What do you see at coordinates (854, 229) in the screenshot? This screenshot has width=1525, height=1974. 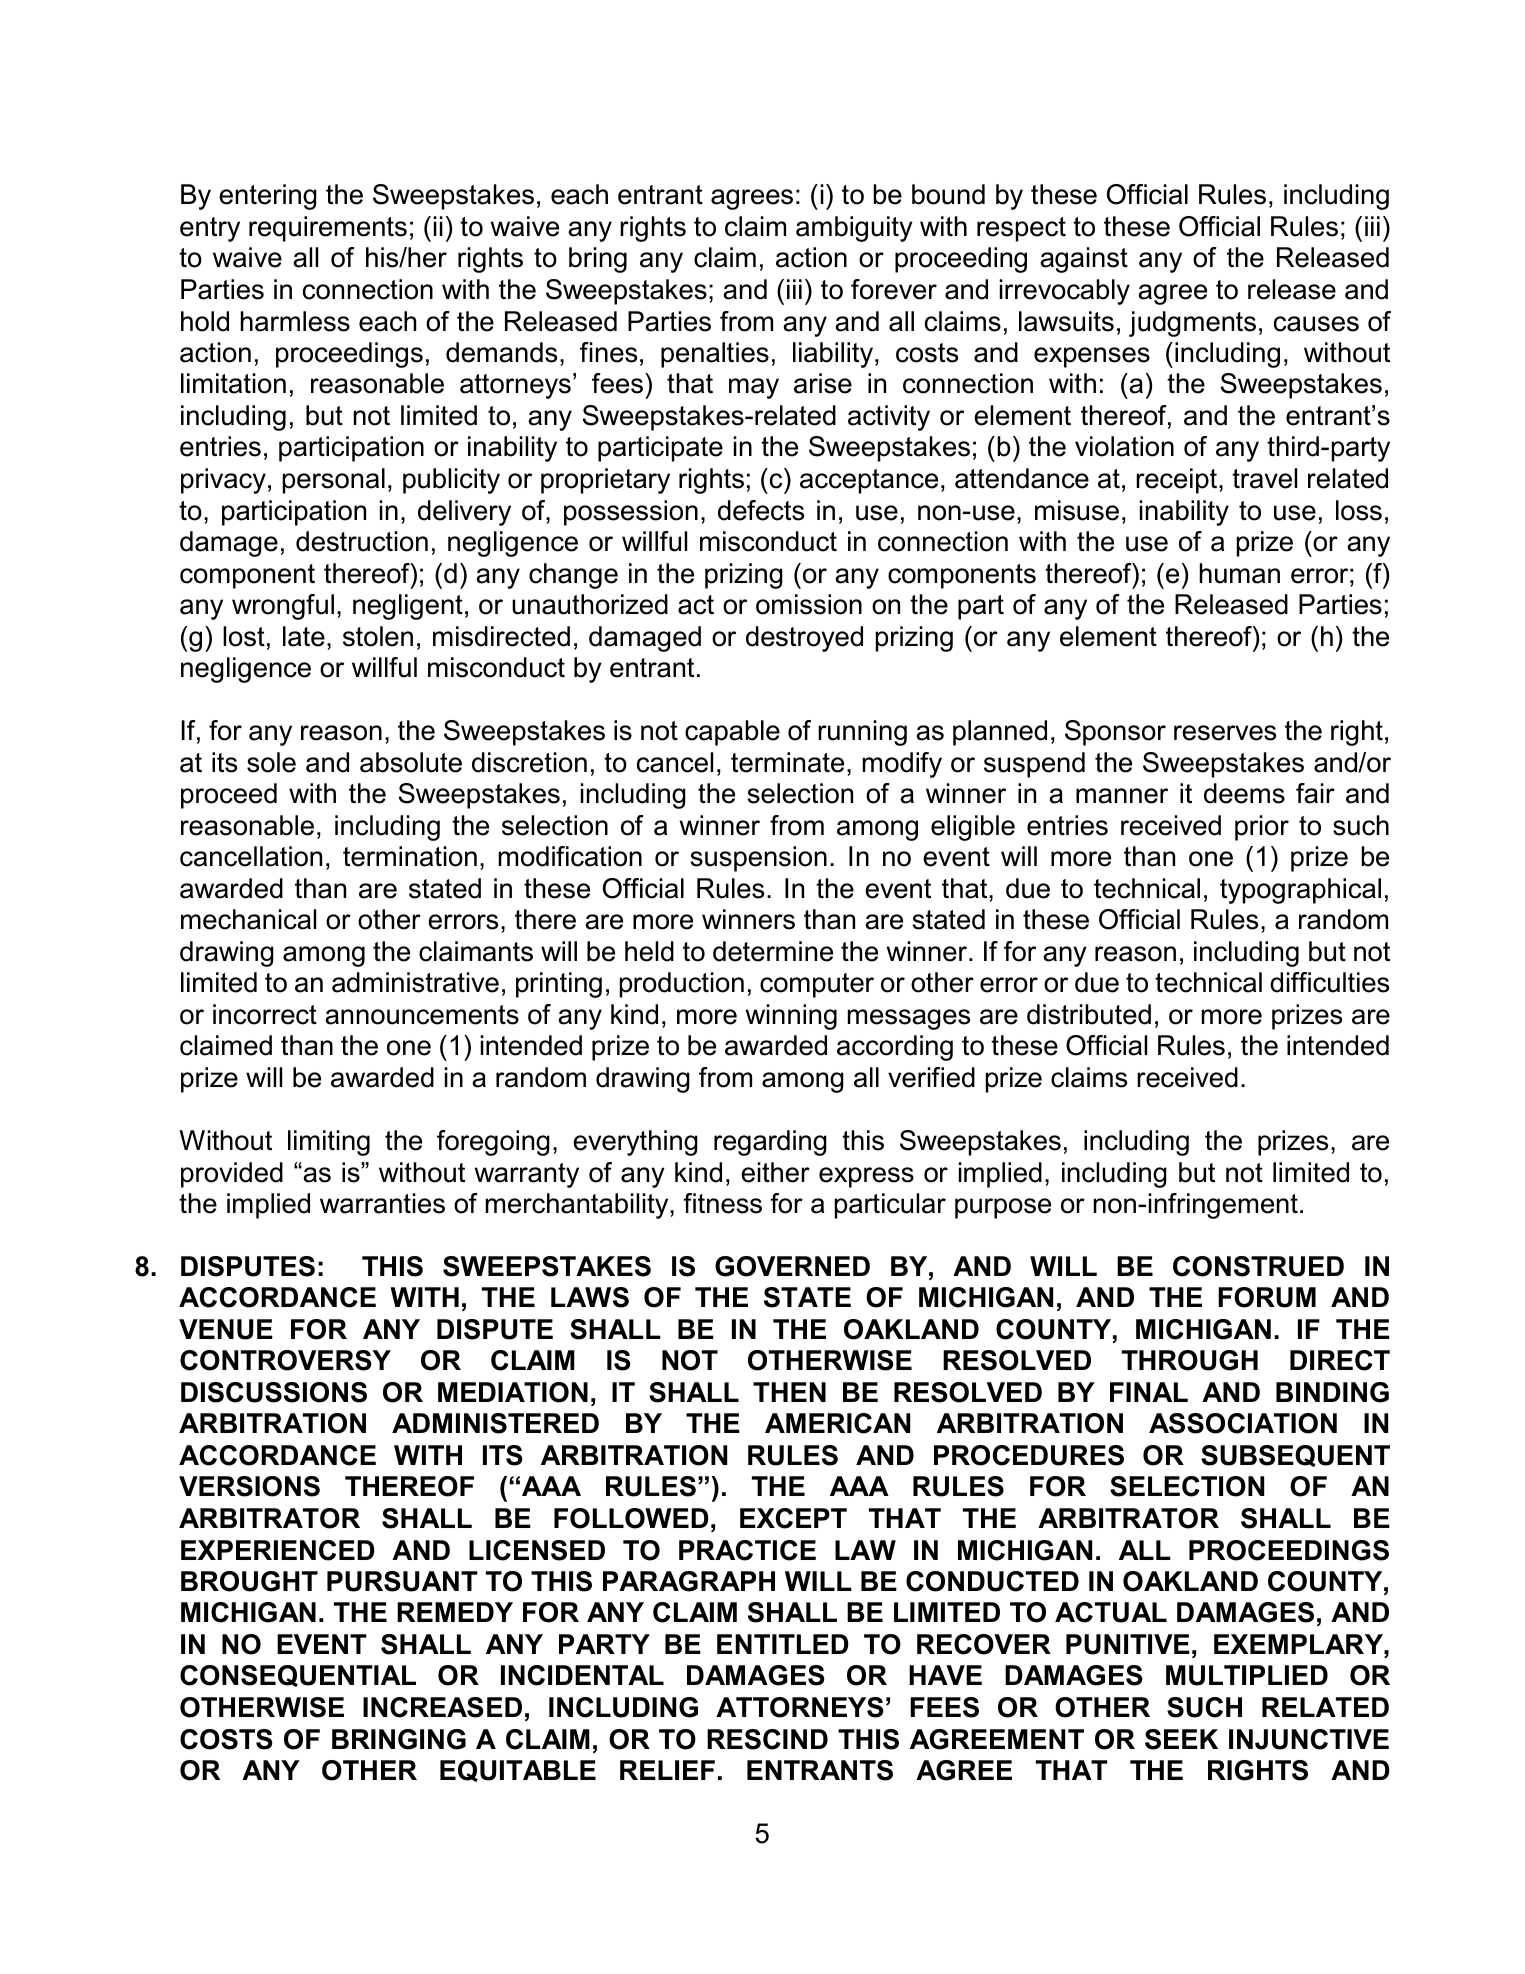 I see `ambiguity` at bounding box center [854, 229].
